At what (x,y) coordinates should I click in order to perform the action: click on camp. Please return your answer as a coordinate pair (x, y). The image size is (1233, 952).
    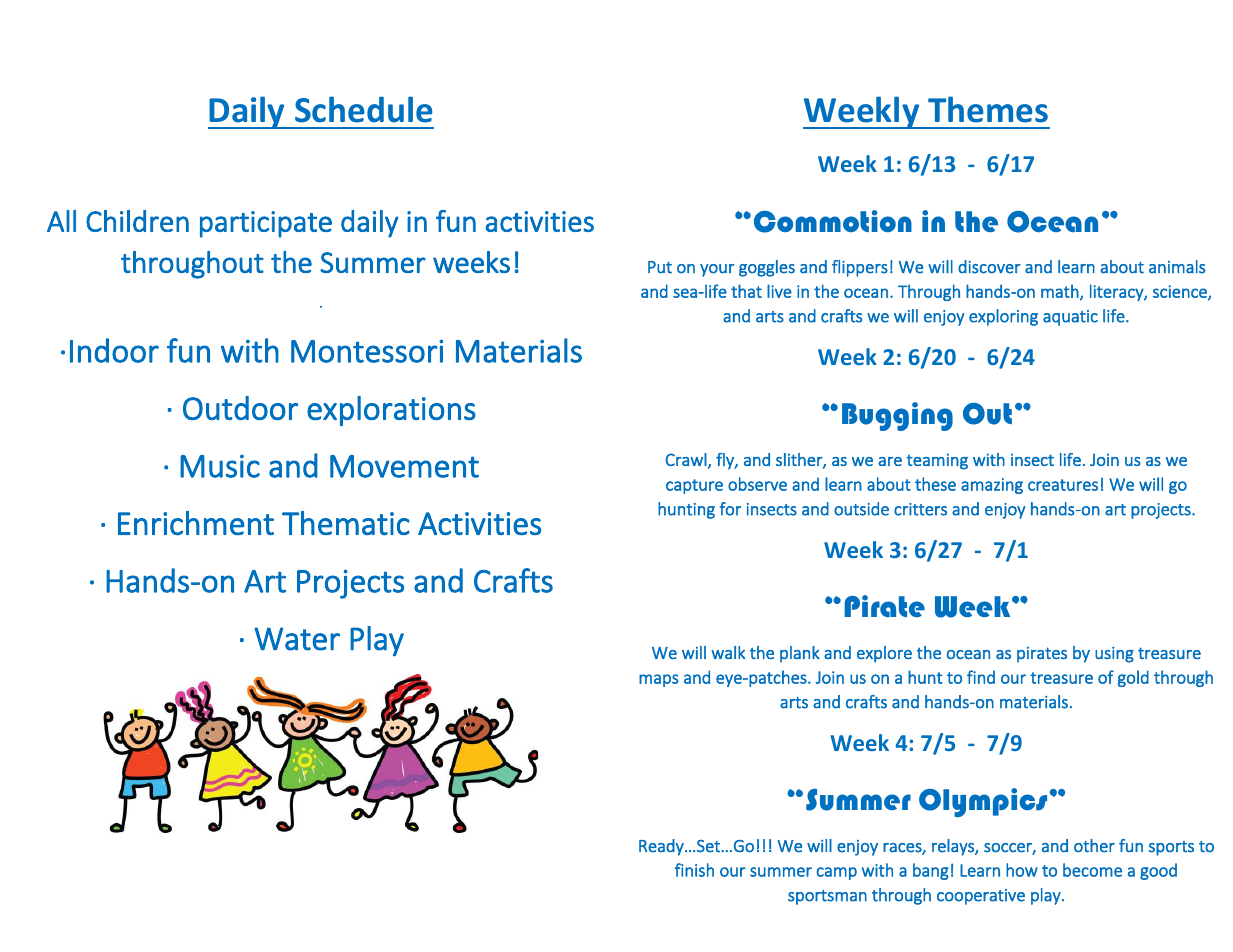
    Looking at the image, I should click on (836, 873).
